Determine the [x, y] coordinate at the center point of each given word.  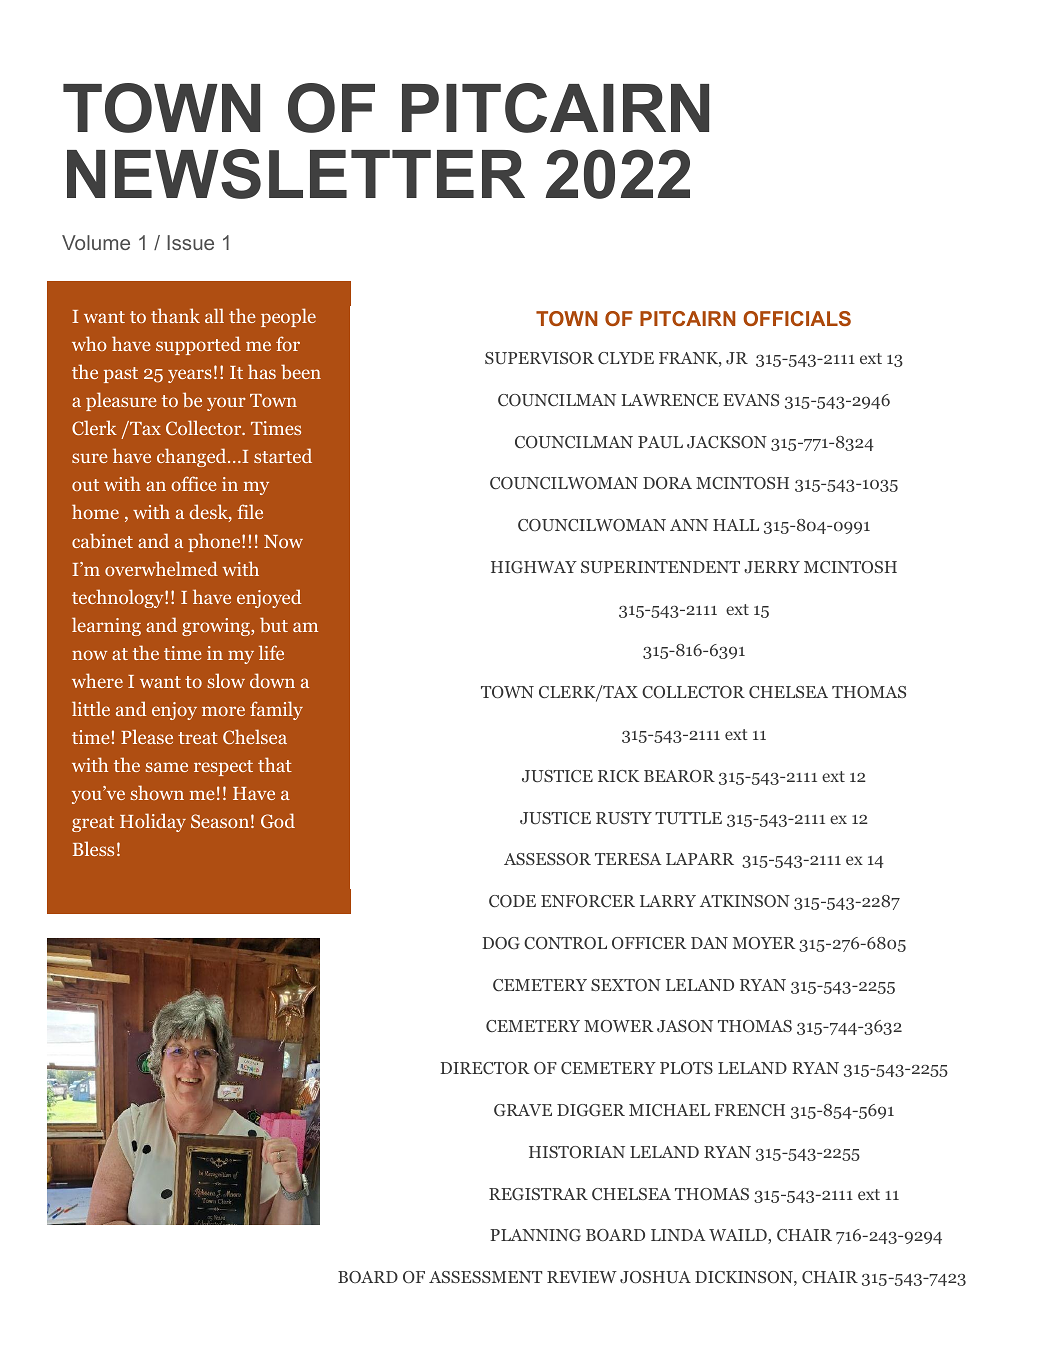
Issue [190, 242]
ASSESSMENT [485, 1277]
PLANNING [535, 1235]
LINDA [678, 1235]
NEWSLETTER [296, 174]
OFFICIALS [797, 318]
